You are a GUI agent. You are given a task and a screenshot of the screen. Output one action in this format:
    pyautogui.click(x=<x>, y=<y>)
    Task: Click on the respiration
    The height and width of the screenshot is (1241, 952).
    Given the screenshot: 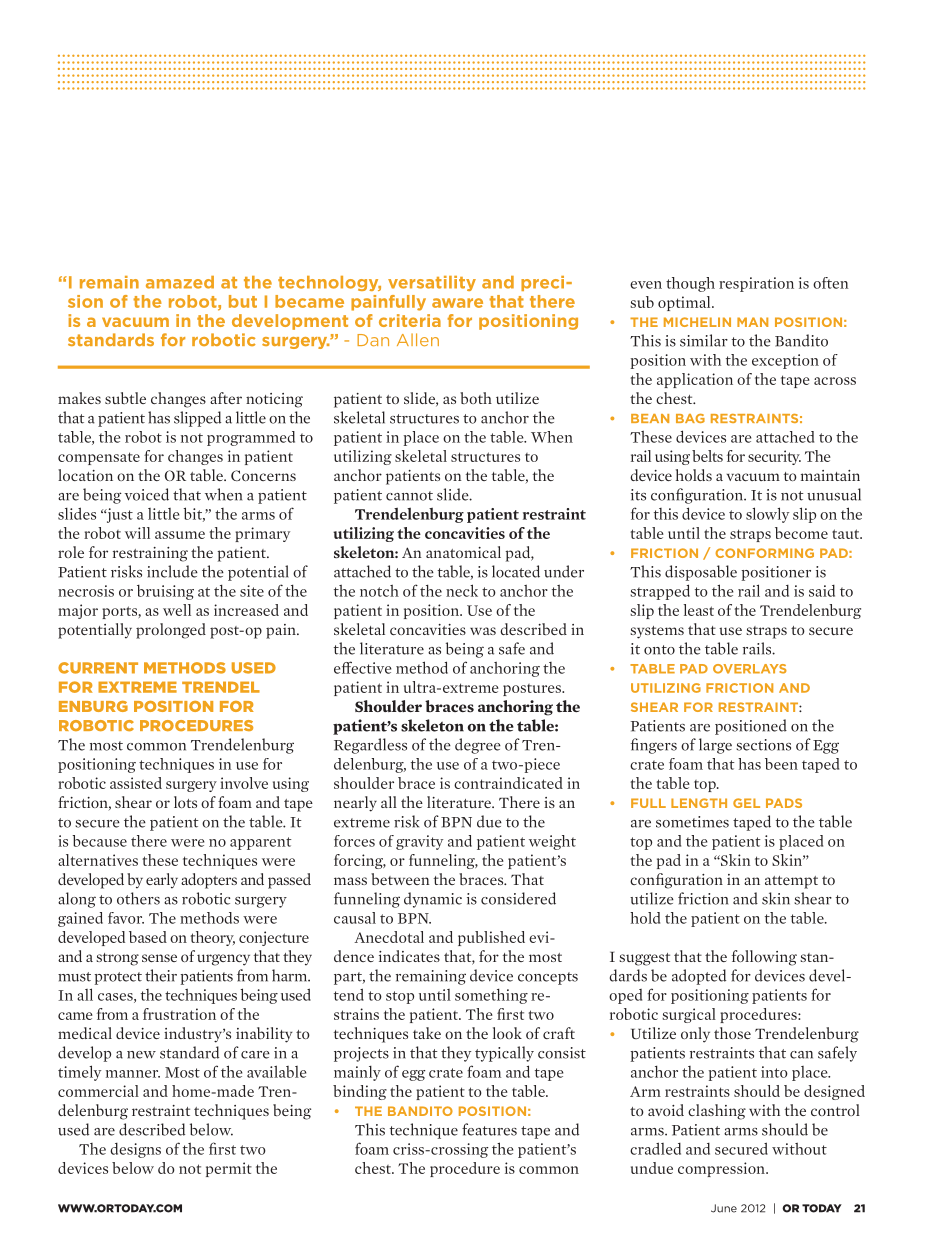 What is the action you would take?
    pyautogui.click(x=756, y=284)
